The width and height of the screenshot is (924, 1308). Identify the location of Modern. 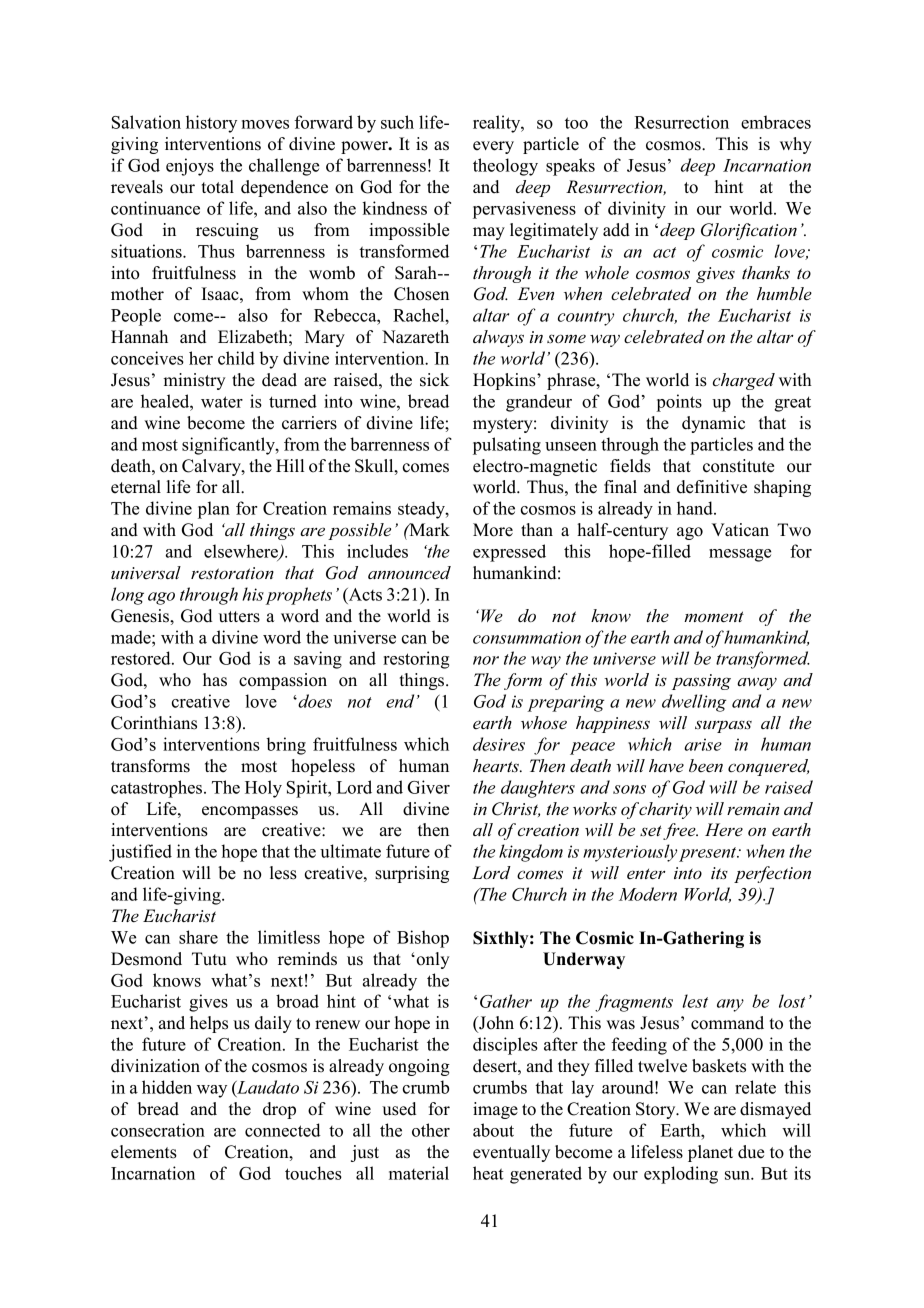
(648, 894).
